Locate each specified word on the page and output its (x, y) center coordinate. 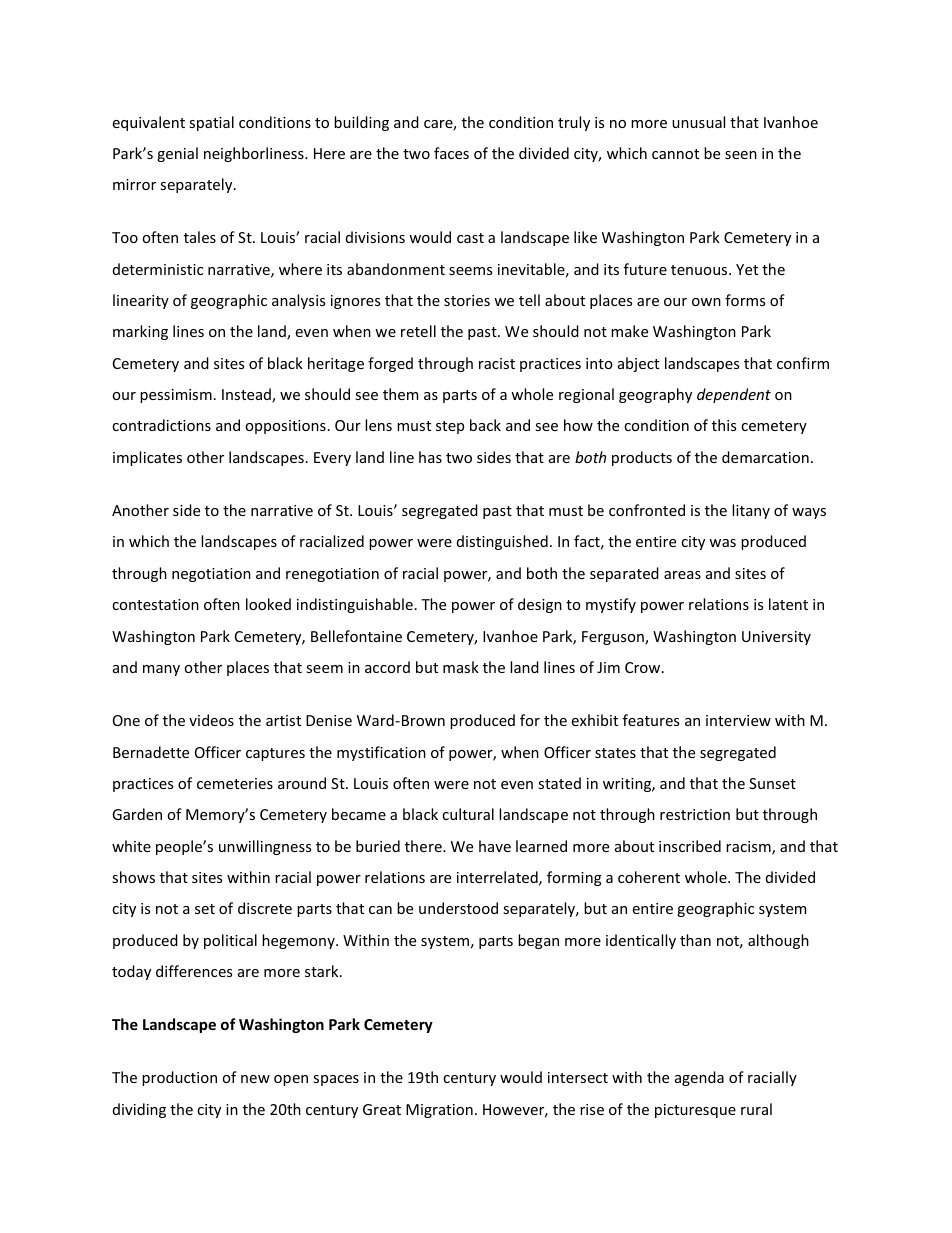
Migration (439, 1111)
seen (741, 155)
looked (268, 604)
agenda (699, 1078)
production (179, 1078)
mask (461, 667)
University (776, 638)
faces (451, 153)
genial (177, 154)
